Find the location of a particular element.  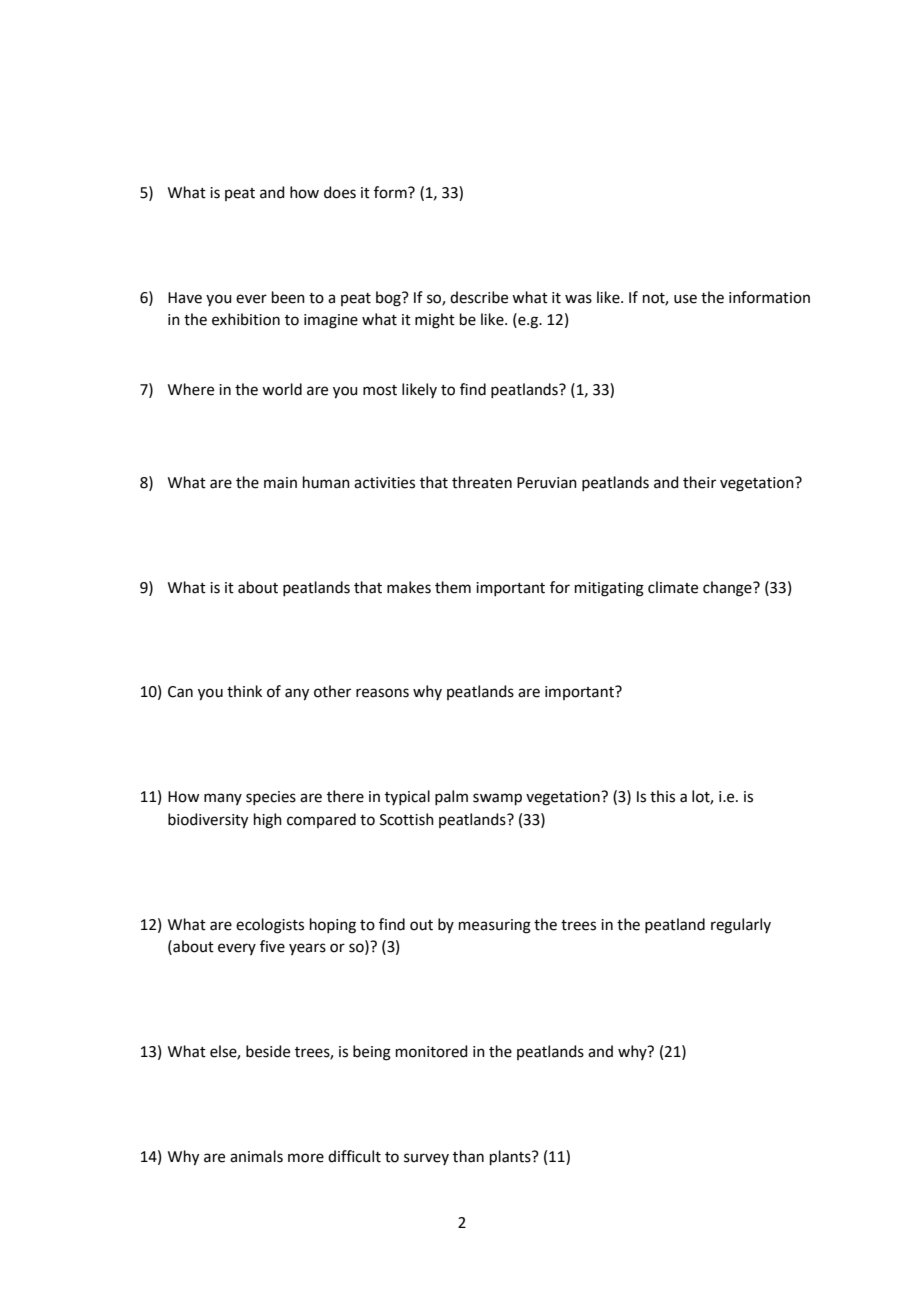

than is located at coordinates (468, 1156).
